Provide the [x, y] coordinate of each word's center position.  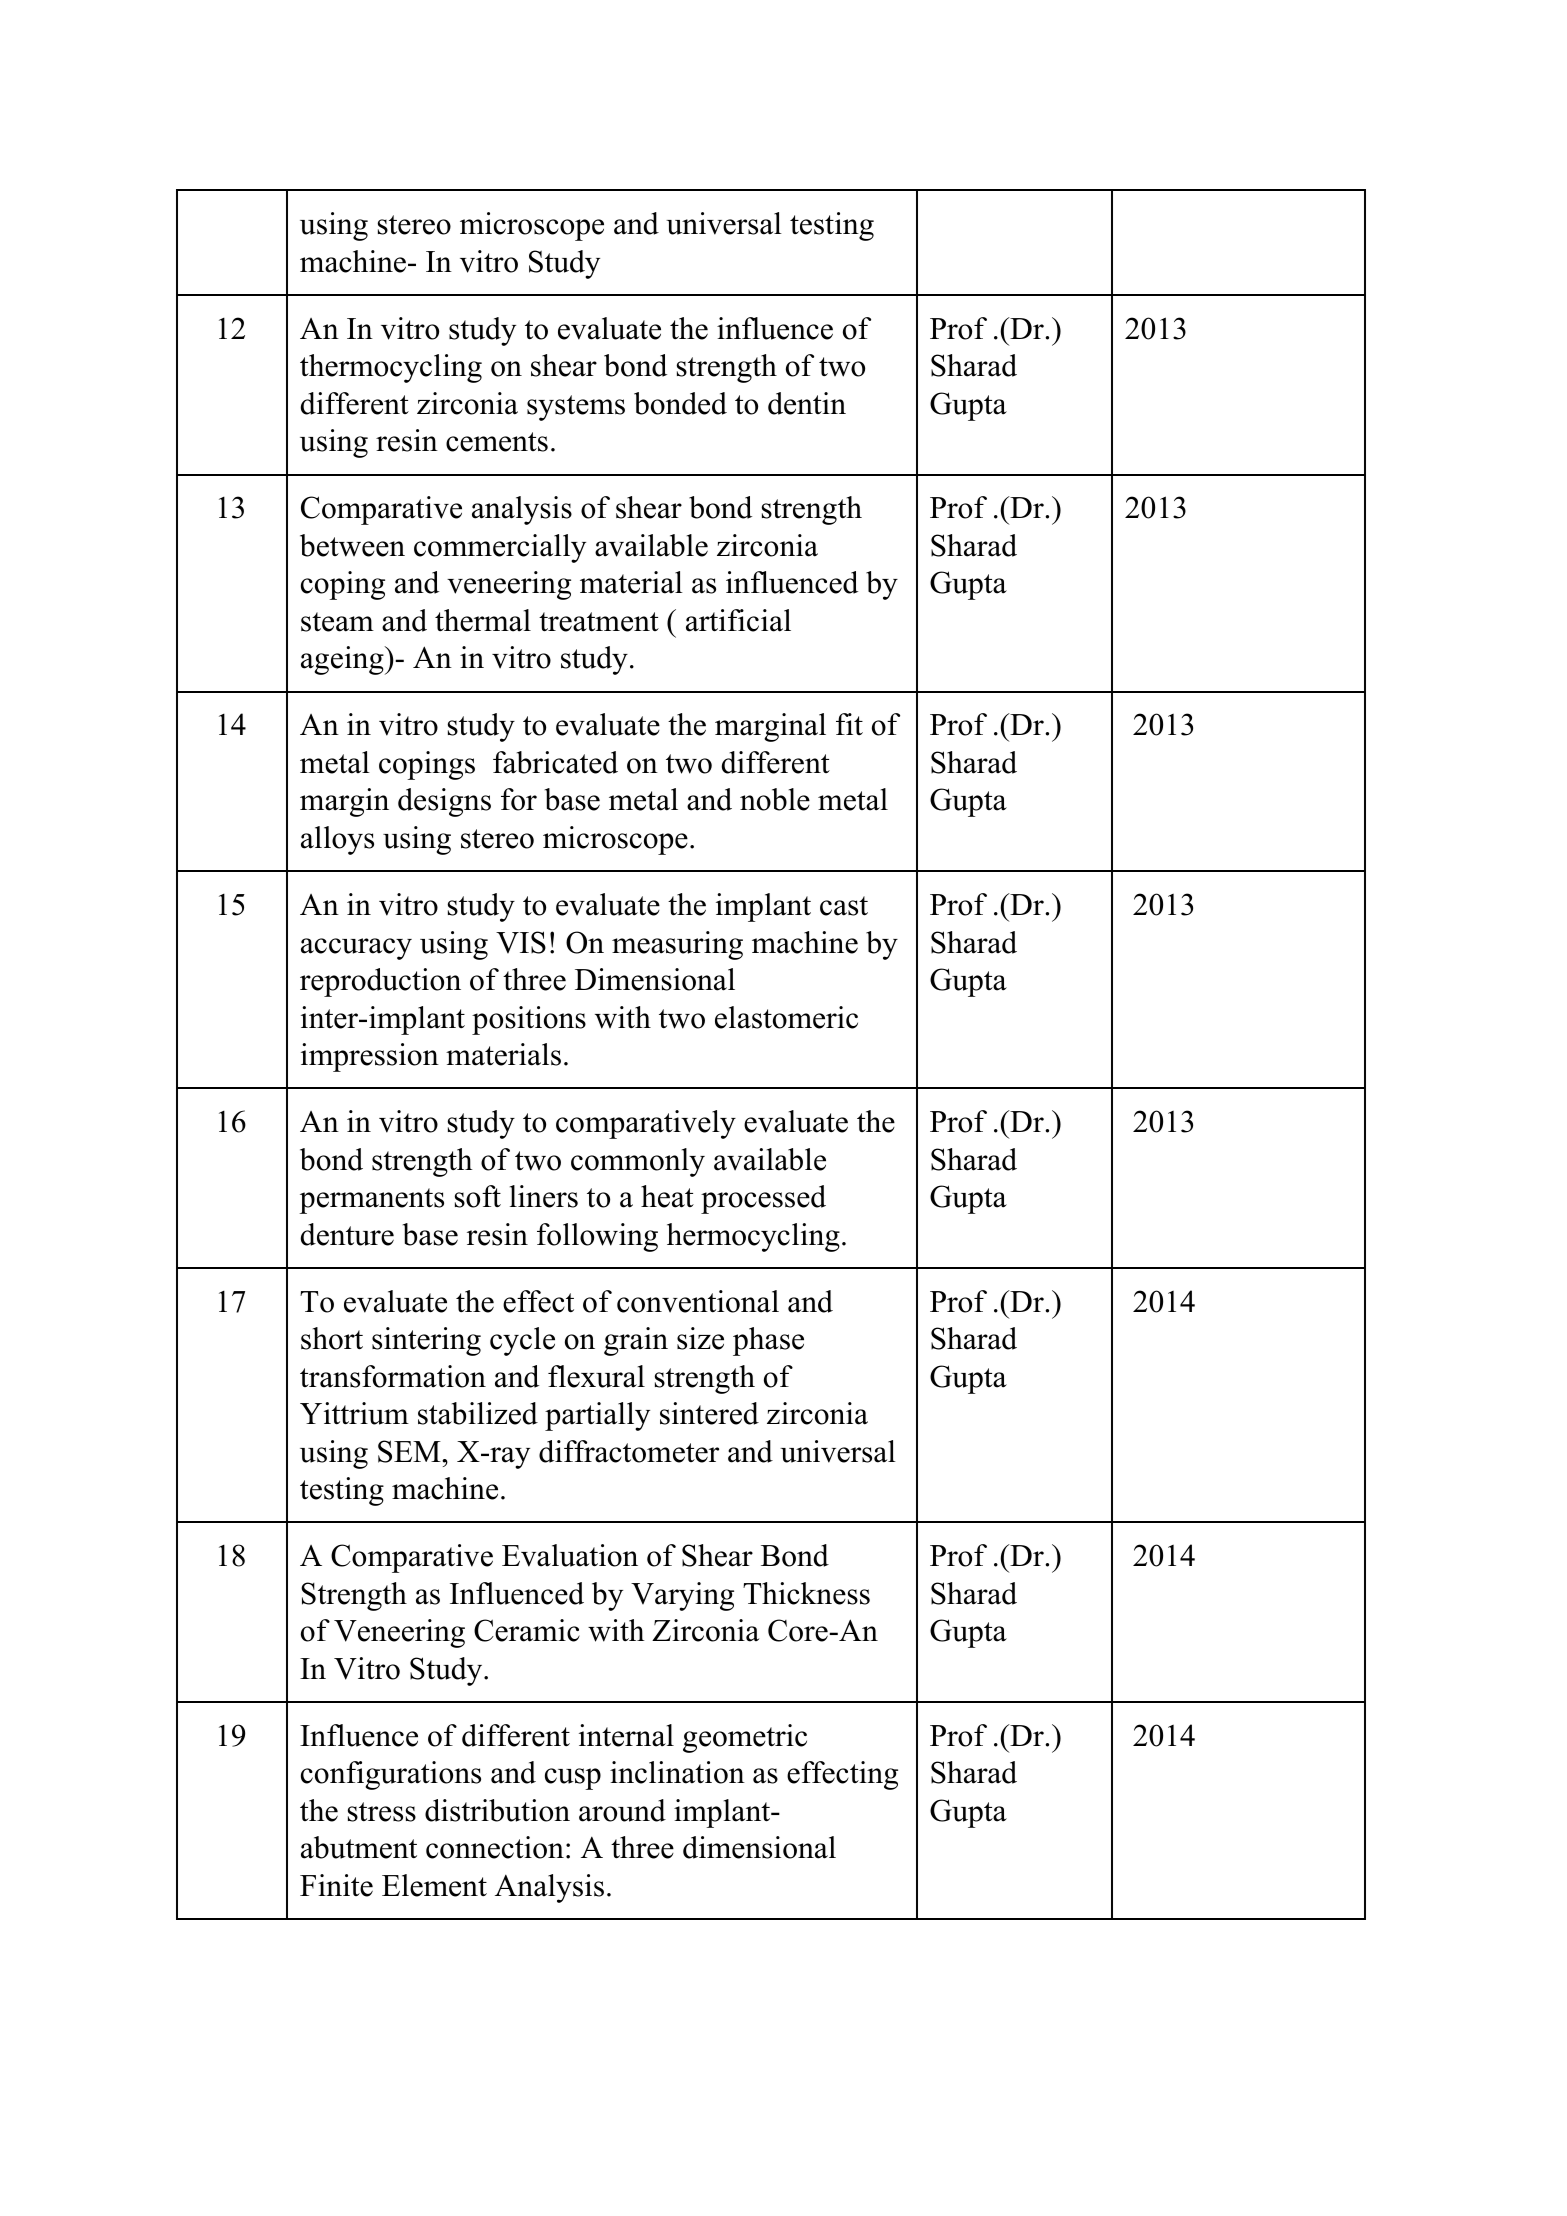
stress [382, 1812]
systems [576, 408]
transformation [393, 1376]
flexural [596, 1376]
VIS [521, 942]
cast [844, 906]
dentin [807, 403]
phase [768, 1341]
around [622, 1810]
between [352, 545]
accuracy [356, 949]
